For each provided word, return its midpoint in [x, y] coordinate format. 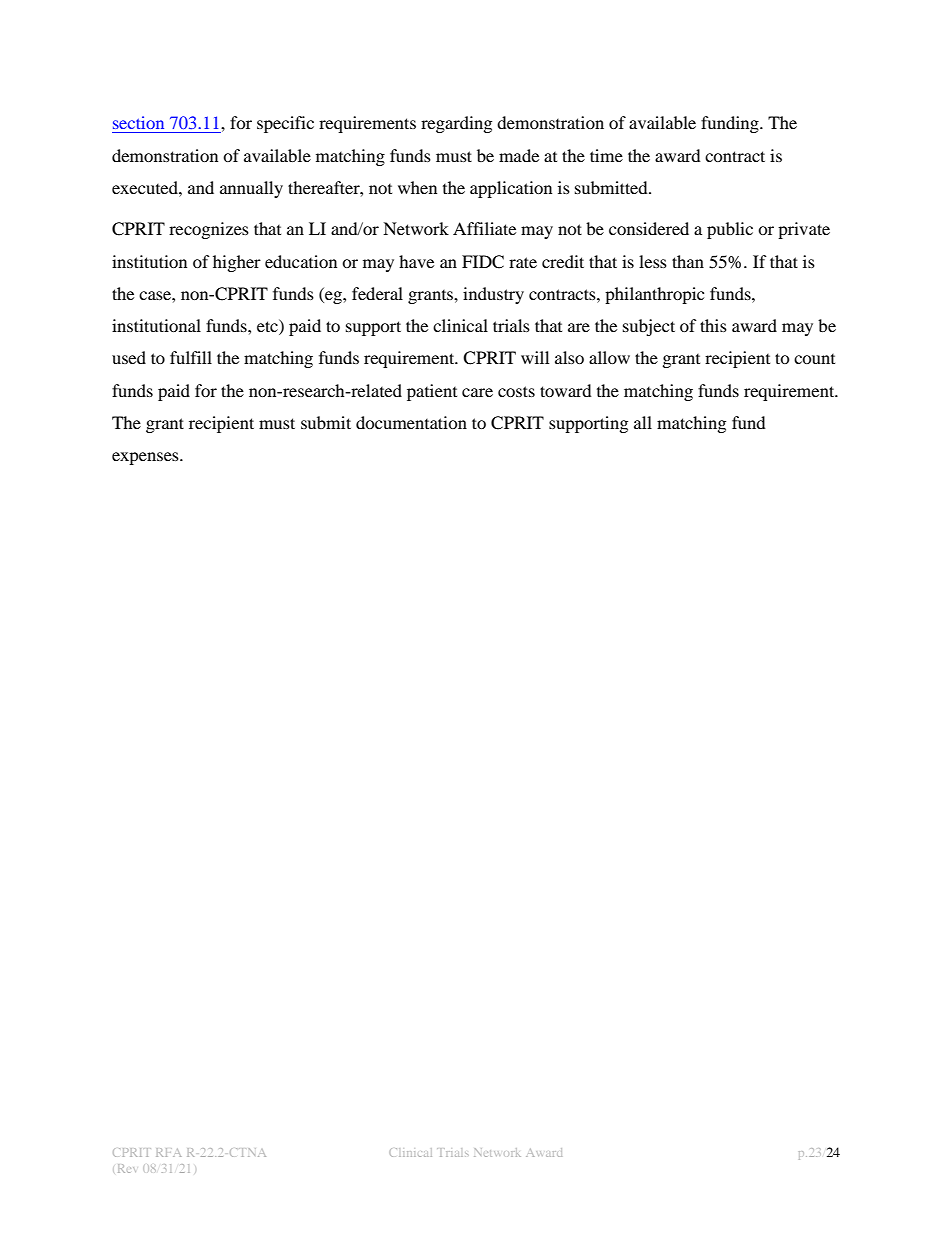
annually [251, 189]
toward [566, 390]
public [730, 230]
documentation [411, 422]
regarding [456, 124]
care [477, 392]
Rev [127, 1168]
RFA [168, 1152]
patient [432, 392]
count [814, 359]
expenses [146, 458]
